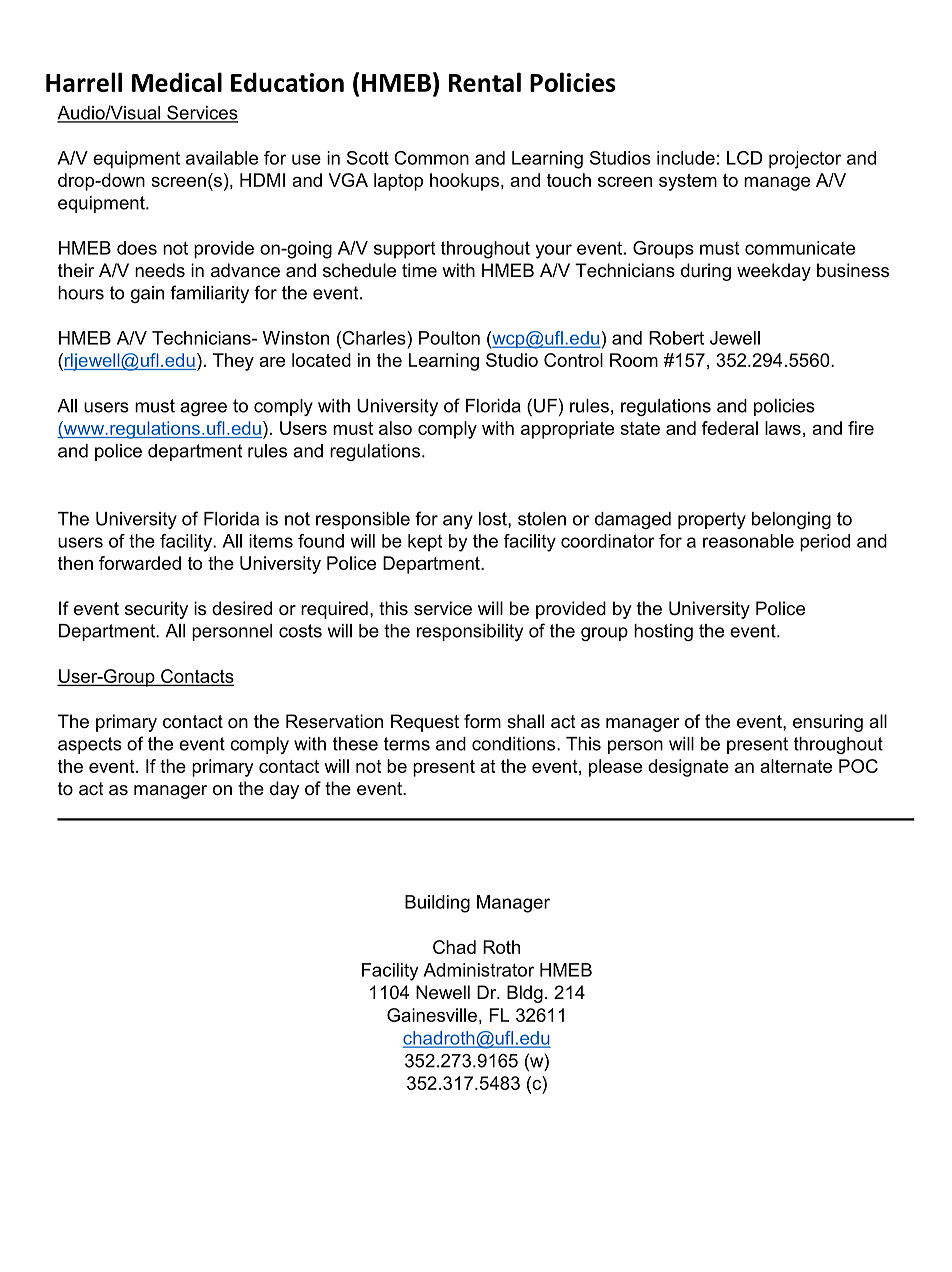 The image size is (952, 1272). Describe the element at coordinates (485, 82) in the page. I see `Rental` at that location.
